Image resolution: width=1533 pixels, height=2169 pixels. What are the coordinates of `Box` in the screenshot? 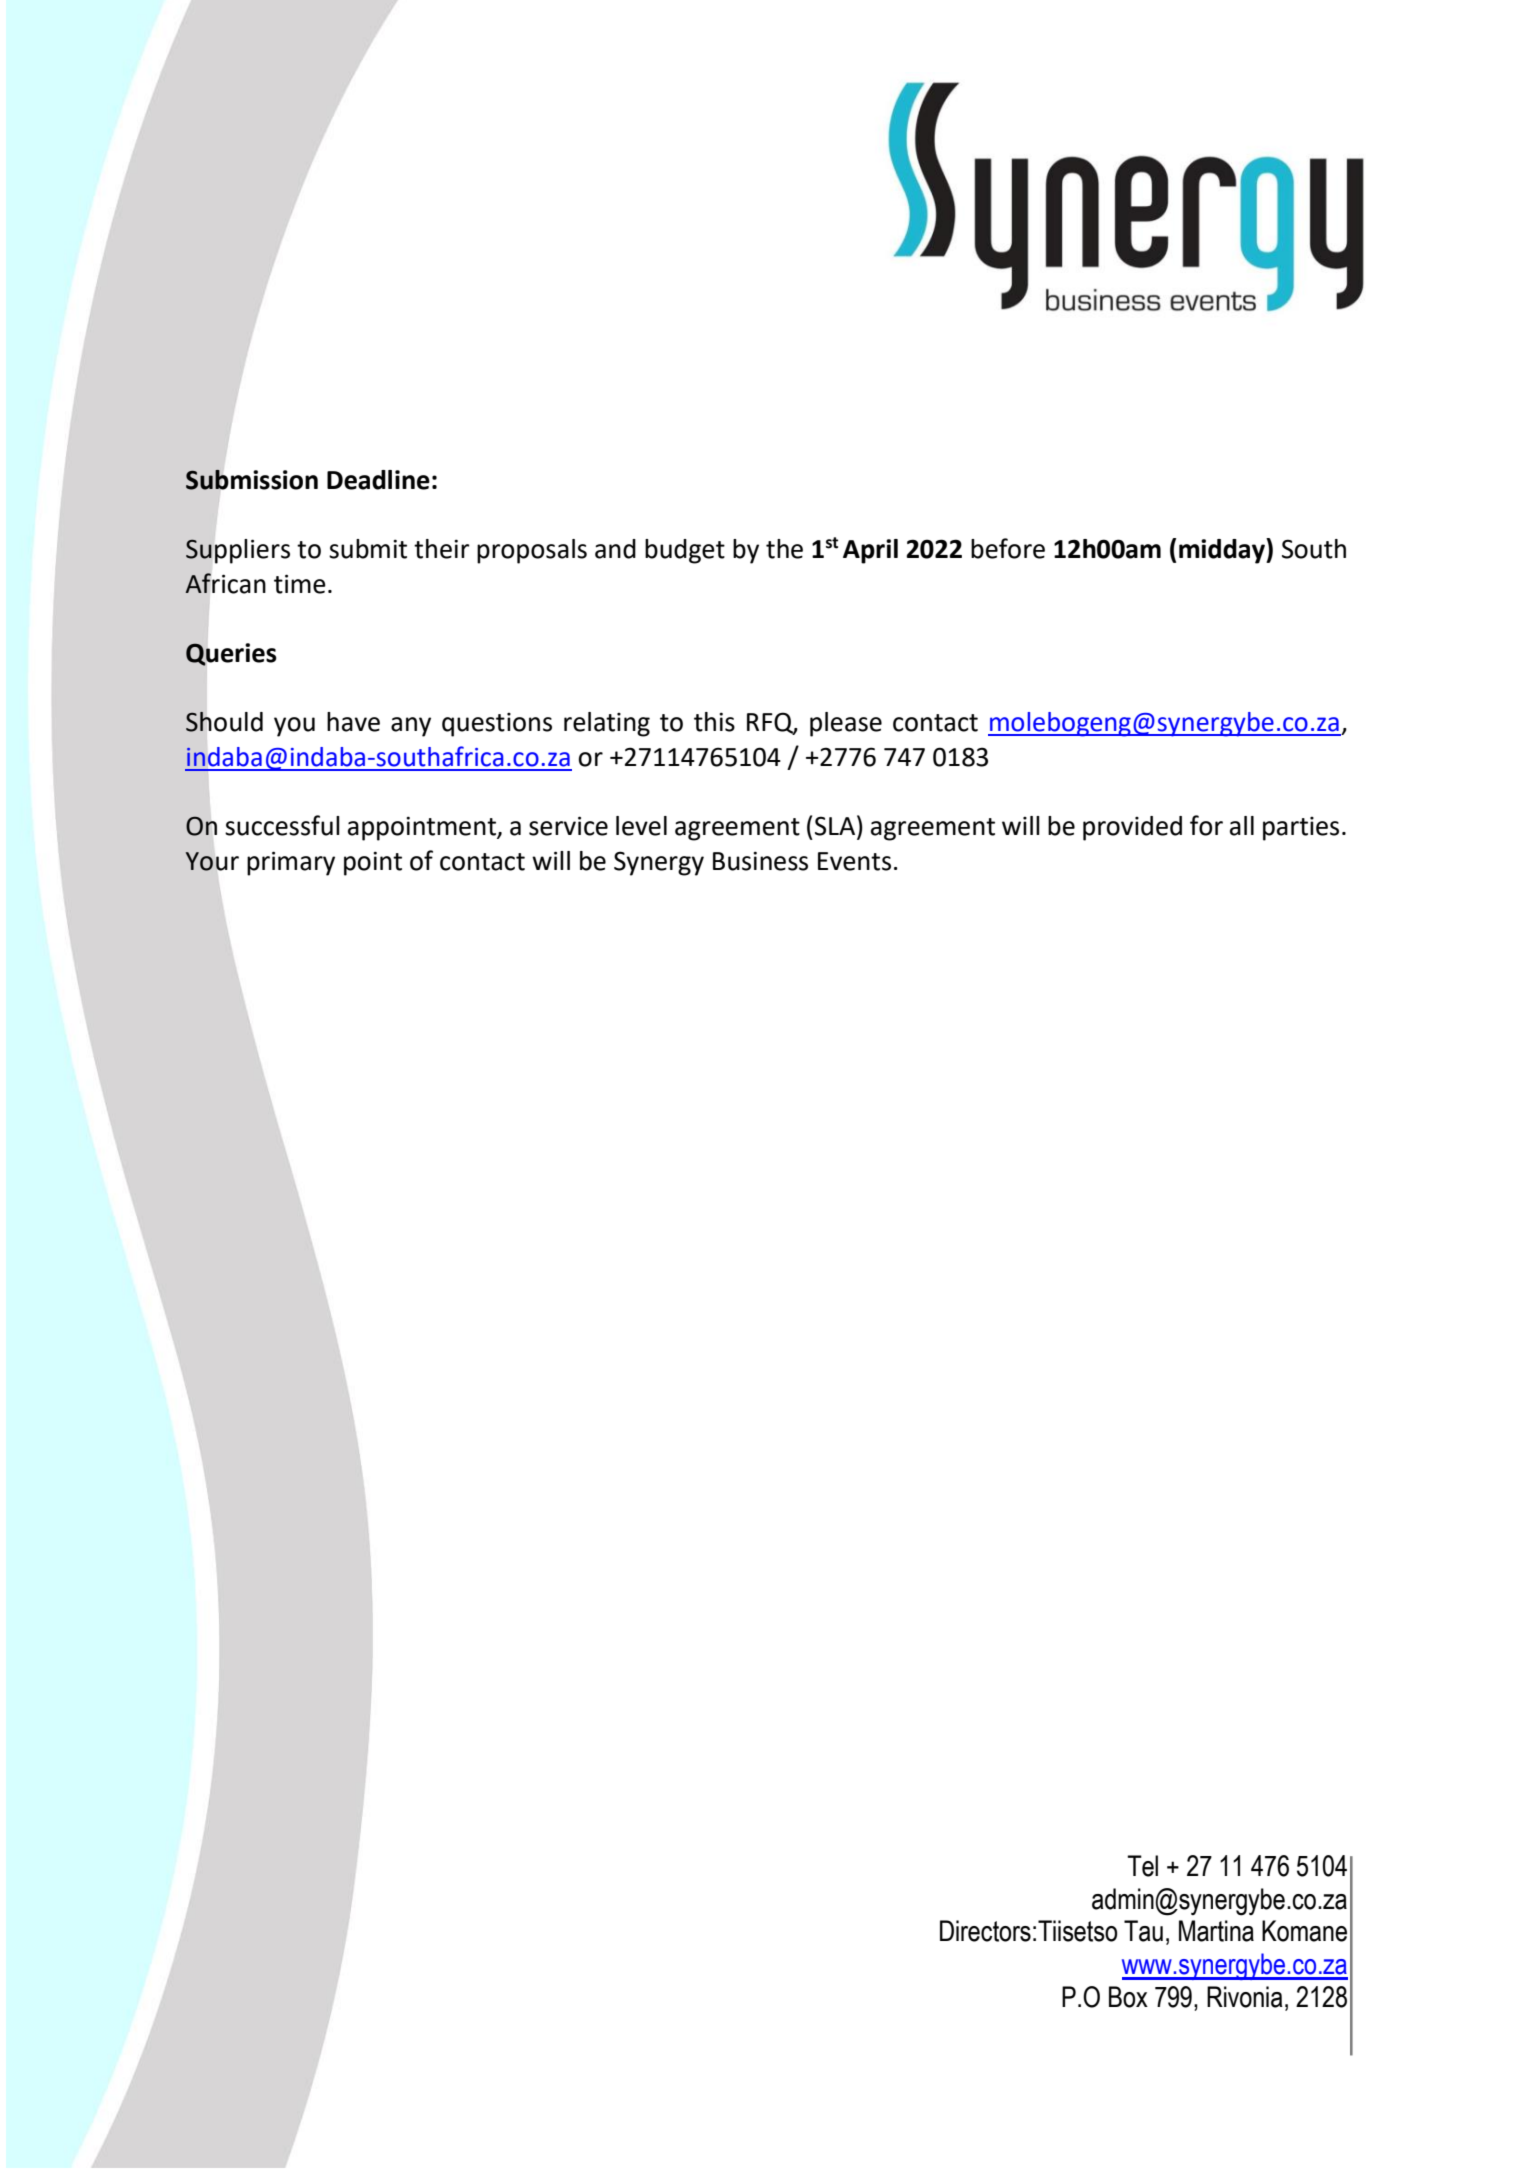 It's located at (1128, 1997).
